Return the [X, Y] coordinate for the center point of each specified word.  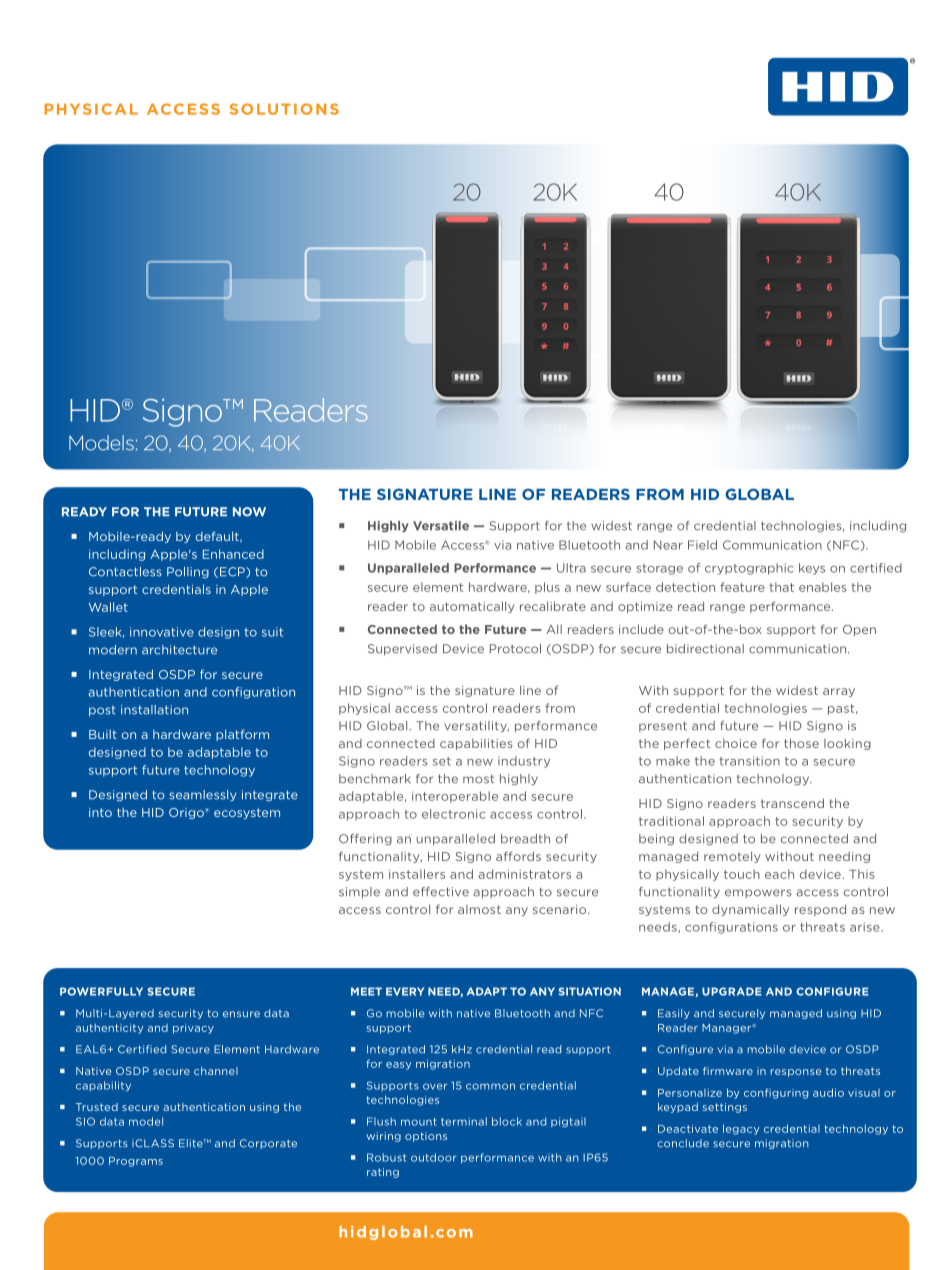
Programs [136, 1162]
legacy [741, 1129]
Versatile [441, 526]
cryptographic [749, 569]
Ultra [571, 568]
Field [702, 545]
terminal [464, 1121]
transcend [792, 803]
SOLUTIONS [284, 109]
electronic [453, 814]
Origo [187, 813]
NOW [249, 512]
